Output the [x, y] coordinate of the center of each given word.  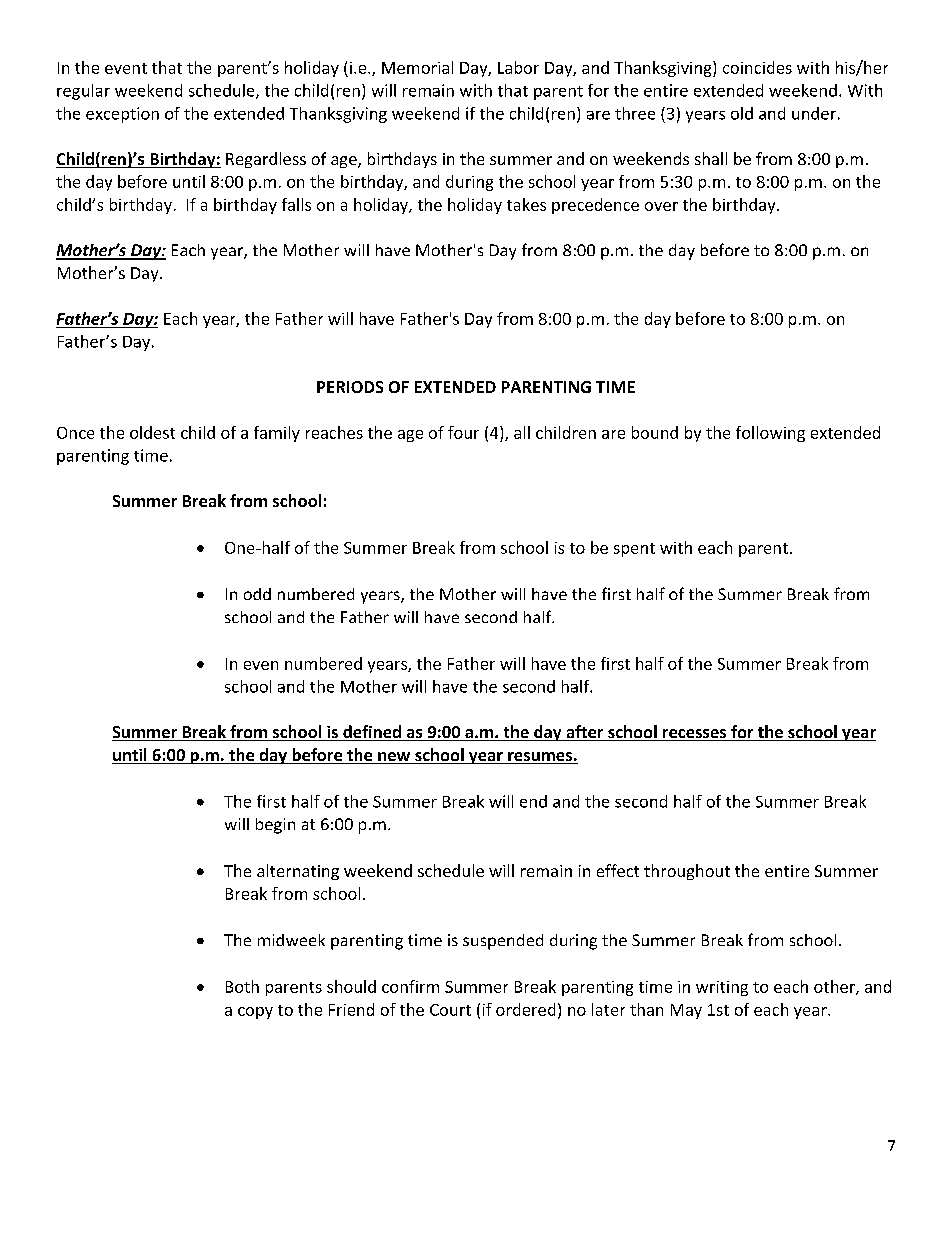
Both [242, 986]
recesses [695, 735]
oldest [152, 432]
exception [122, 115]
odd [257, 594]
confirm [410, 986]
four [463, 432]
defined [372, 733]
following [770, 434]
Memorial [417, 67]
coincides [757, 67]
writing [722, 988]
